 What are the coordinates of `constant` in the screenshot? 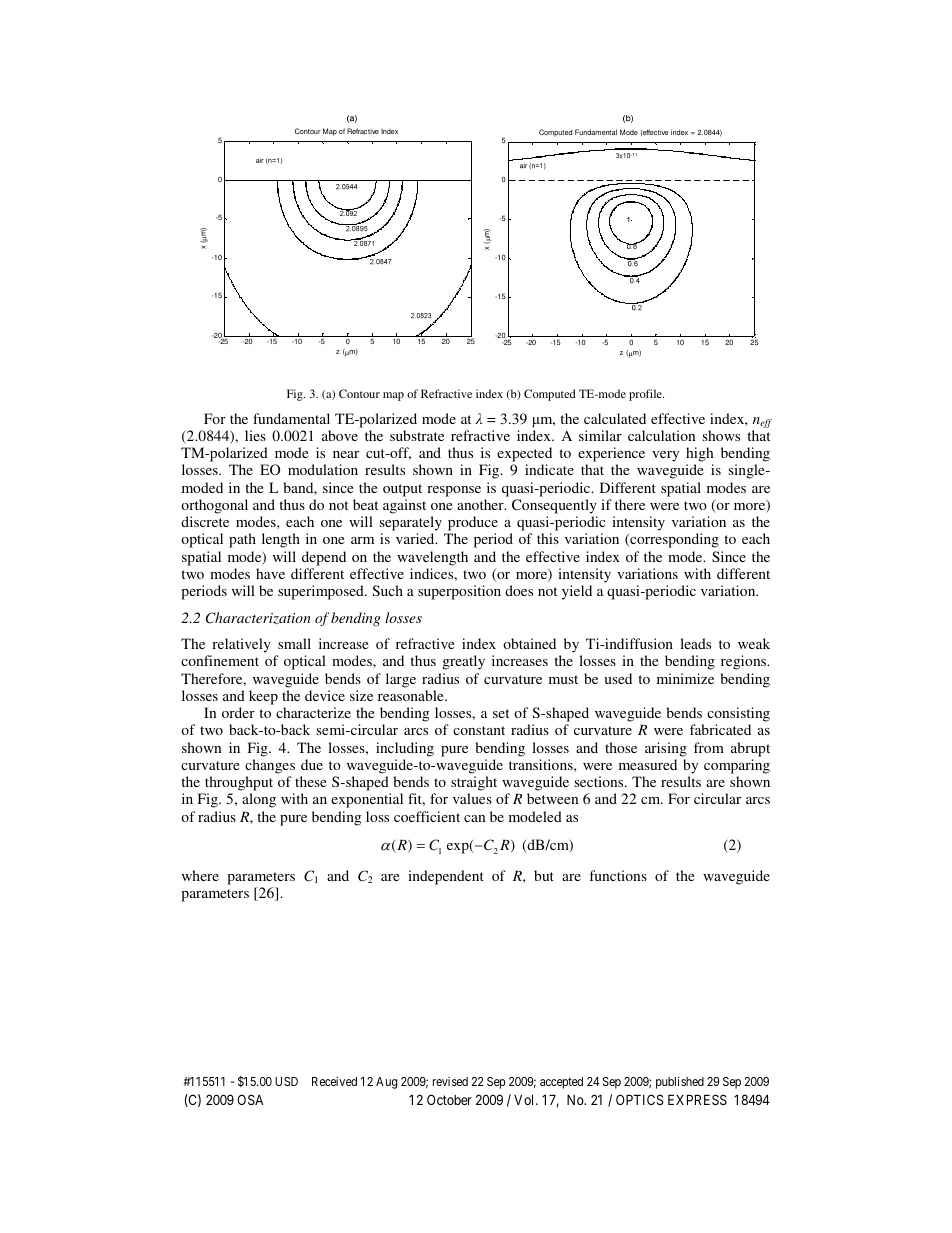 It's located at (479, 730).
